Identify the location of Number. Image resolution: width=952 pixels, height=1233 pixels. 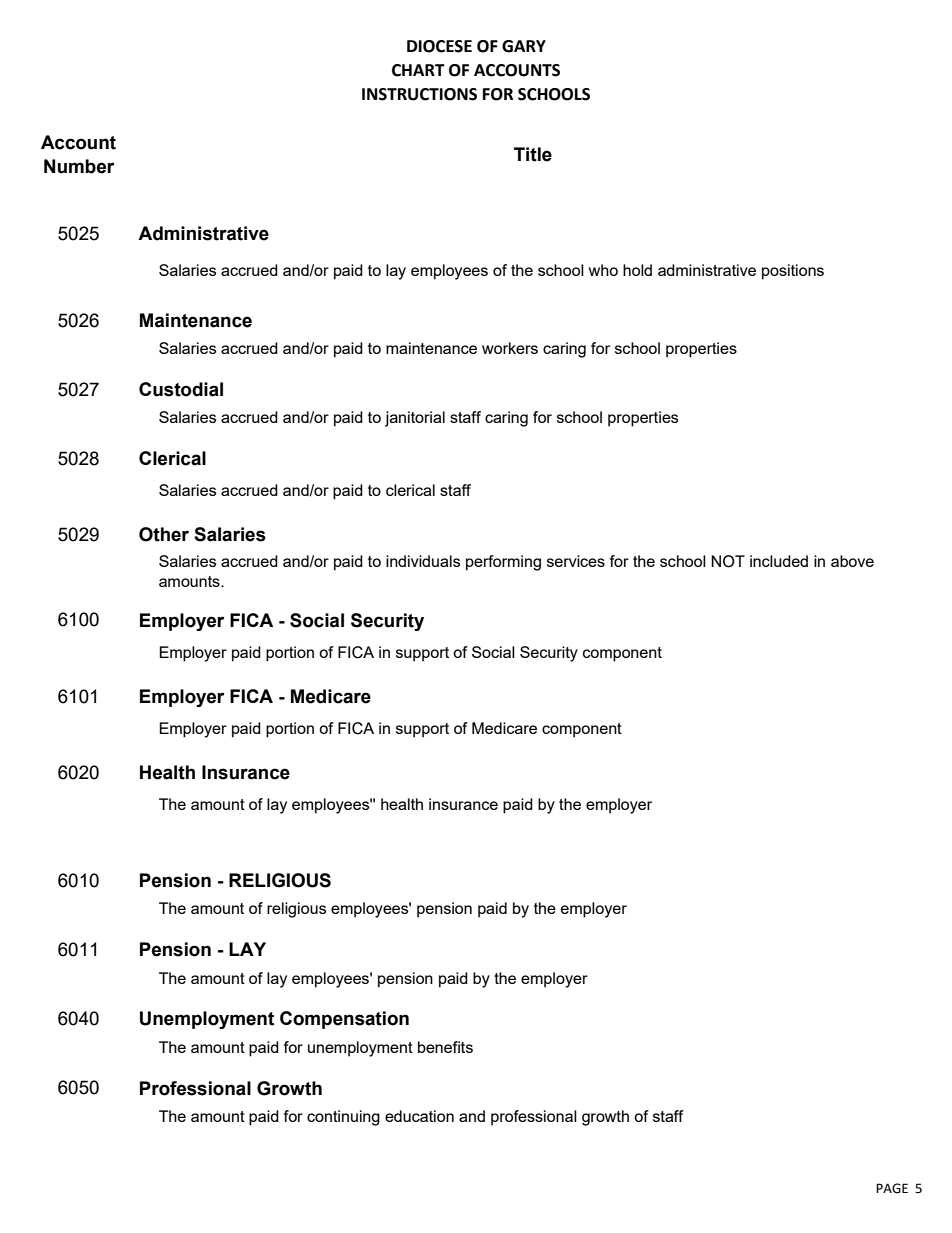
(79, 166).
